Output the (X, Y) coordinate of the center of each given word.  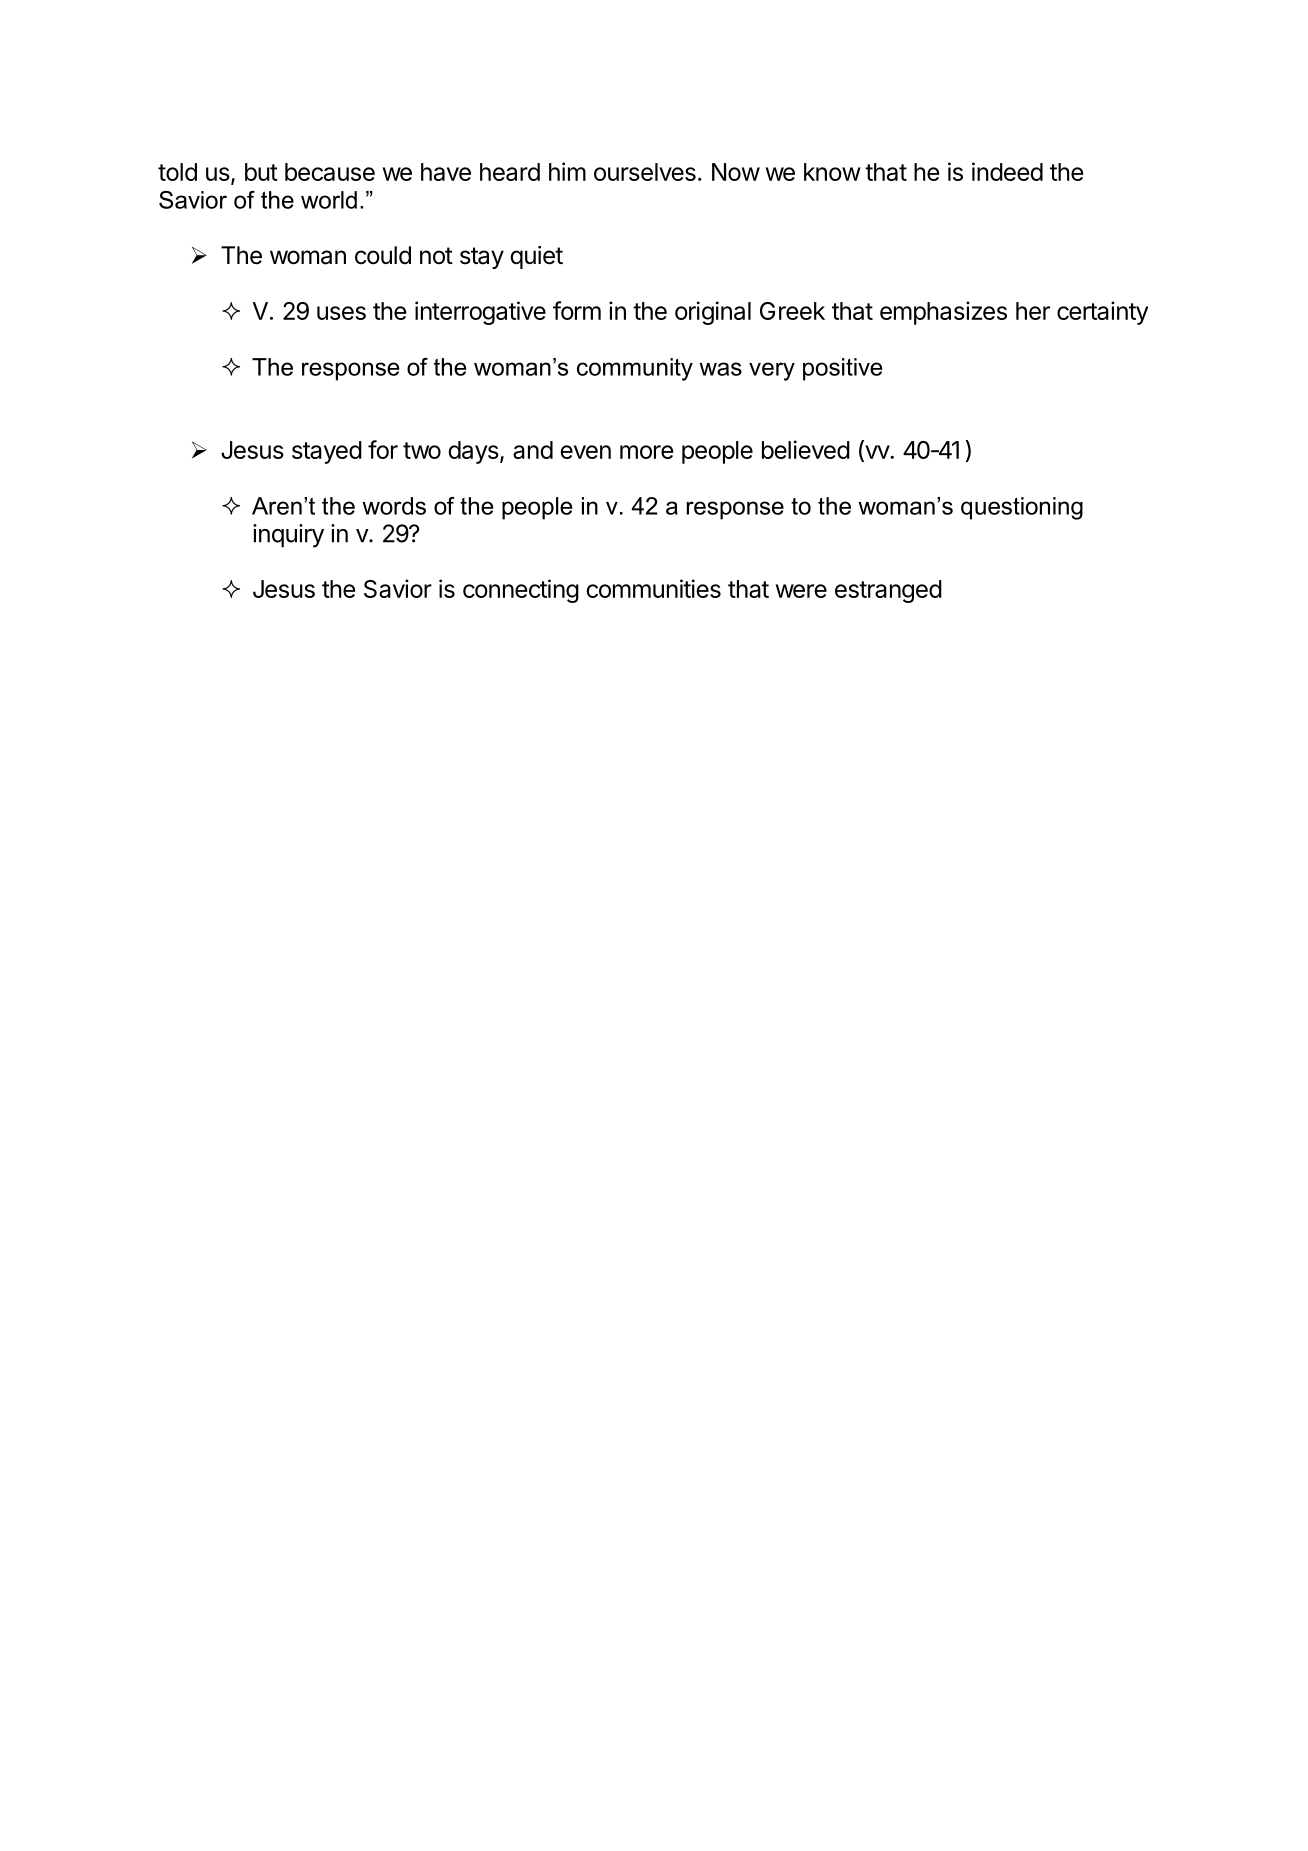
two (422, 450)
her (1033, 311)
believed (806, 449)
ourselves (645, 172)
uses (341, 313)
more (646, 452)
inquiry (288, 536)
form (577, 310)
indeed (1007, 171)
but (261, 172)
